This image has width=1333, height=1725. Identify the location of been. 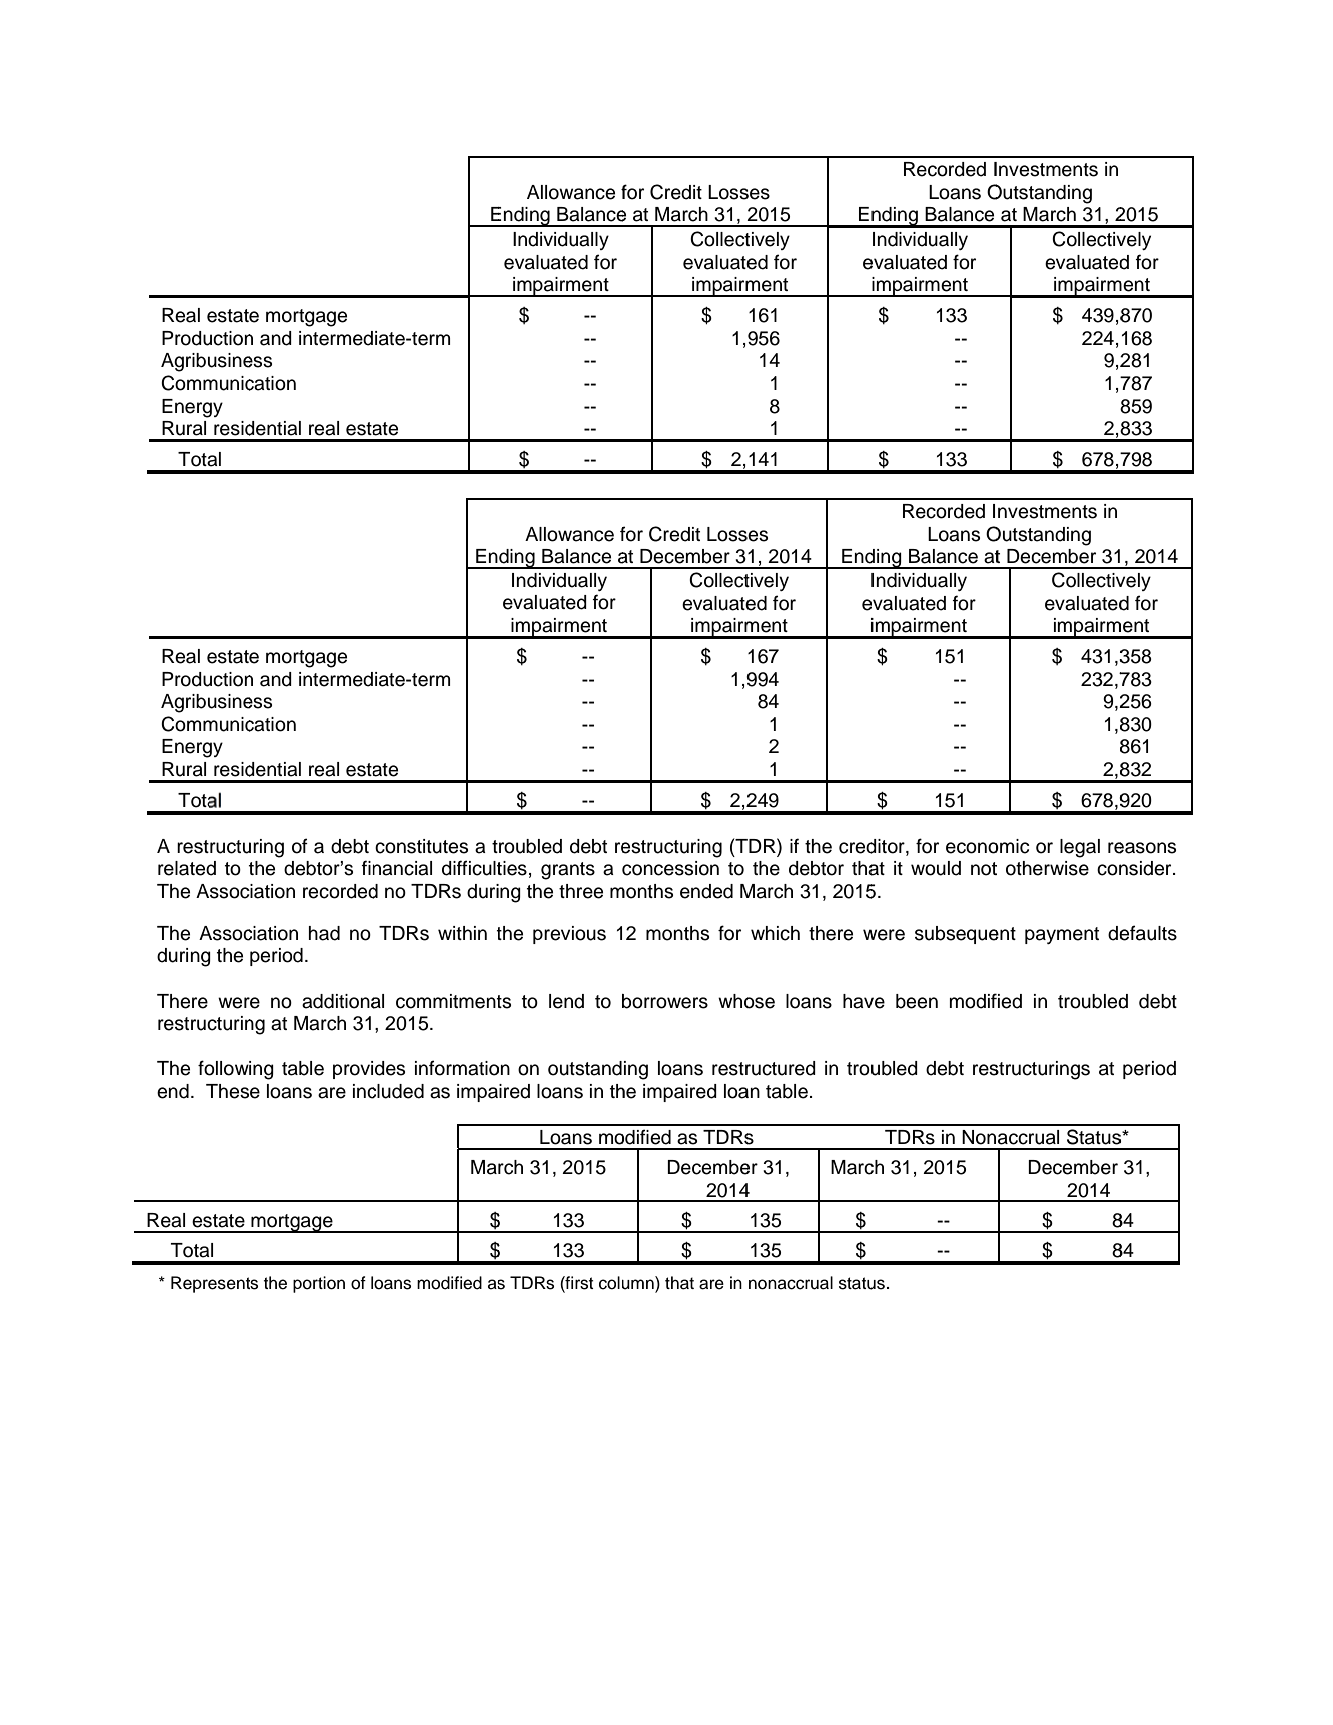
(917, 1001).
